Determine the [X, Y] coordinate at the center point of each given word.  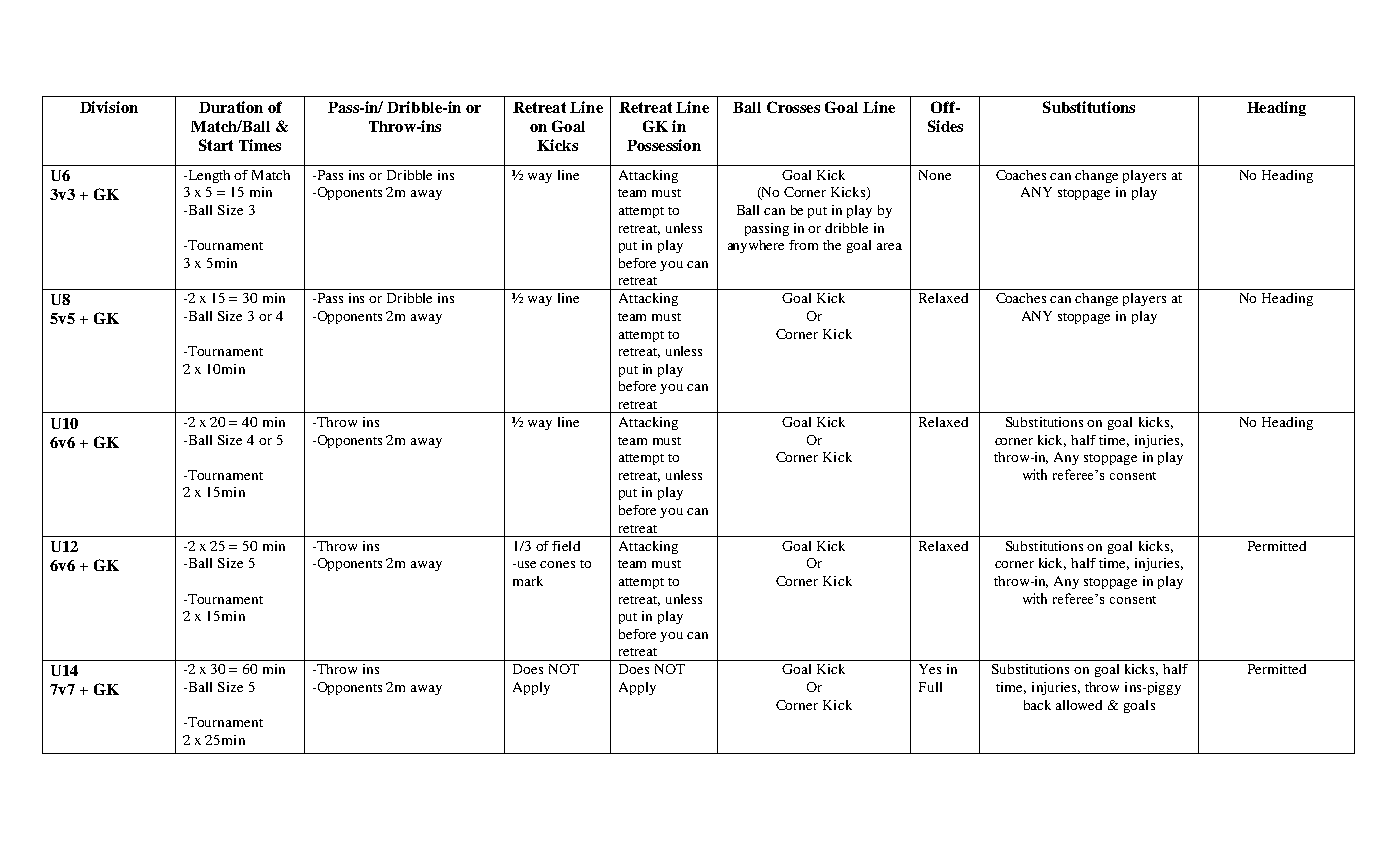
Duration [231, 107]
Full [930, 687]
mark [528, 581]
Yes [930, 669]
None [935, 175]
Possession [664, 145]
